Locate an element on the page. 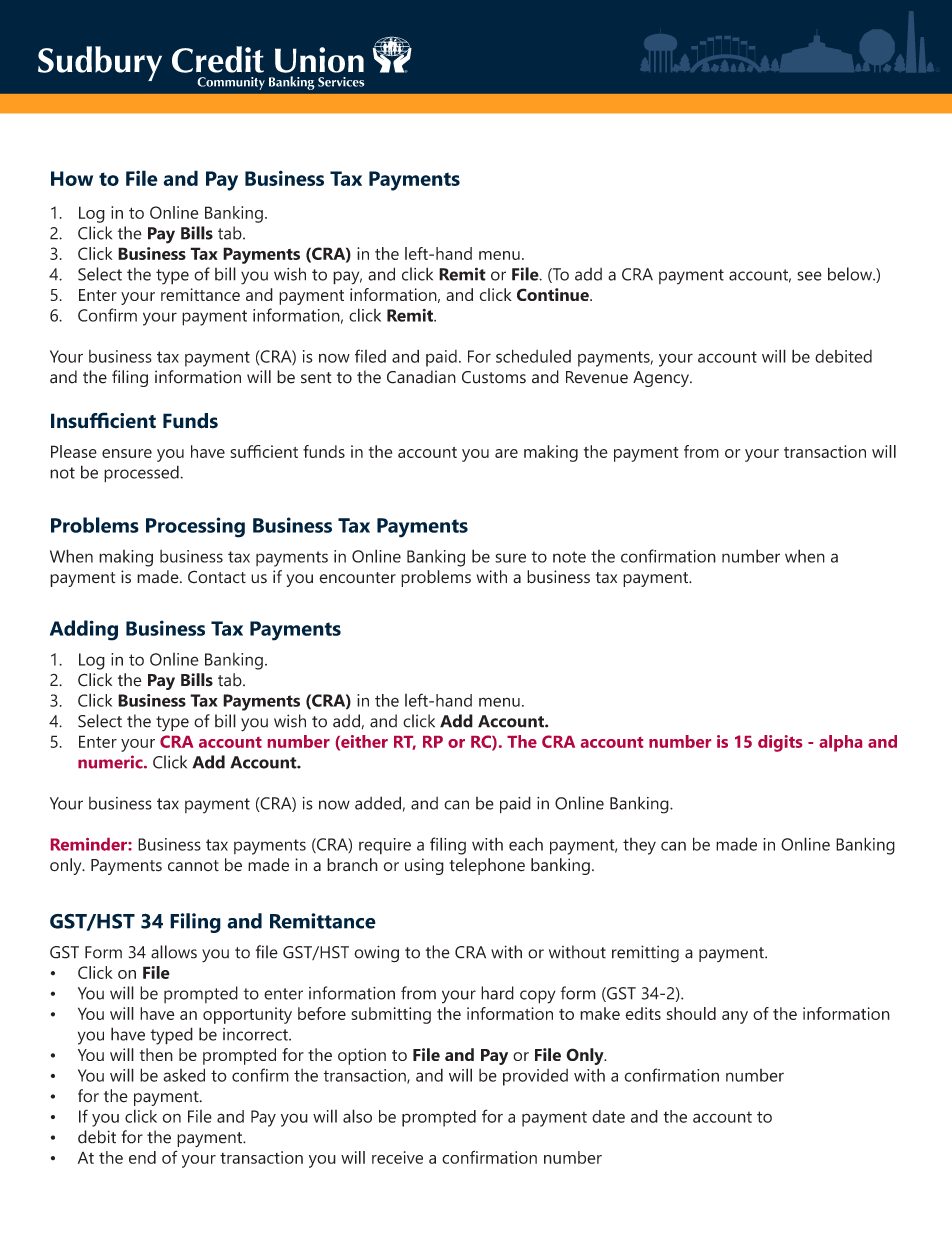 The width and height of the page is (952, 1233). How is located at coordinates (72, 178).
